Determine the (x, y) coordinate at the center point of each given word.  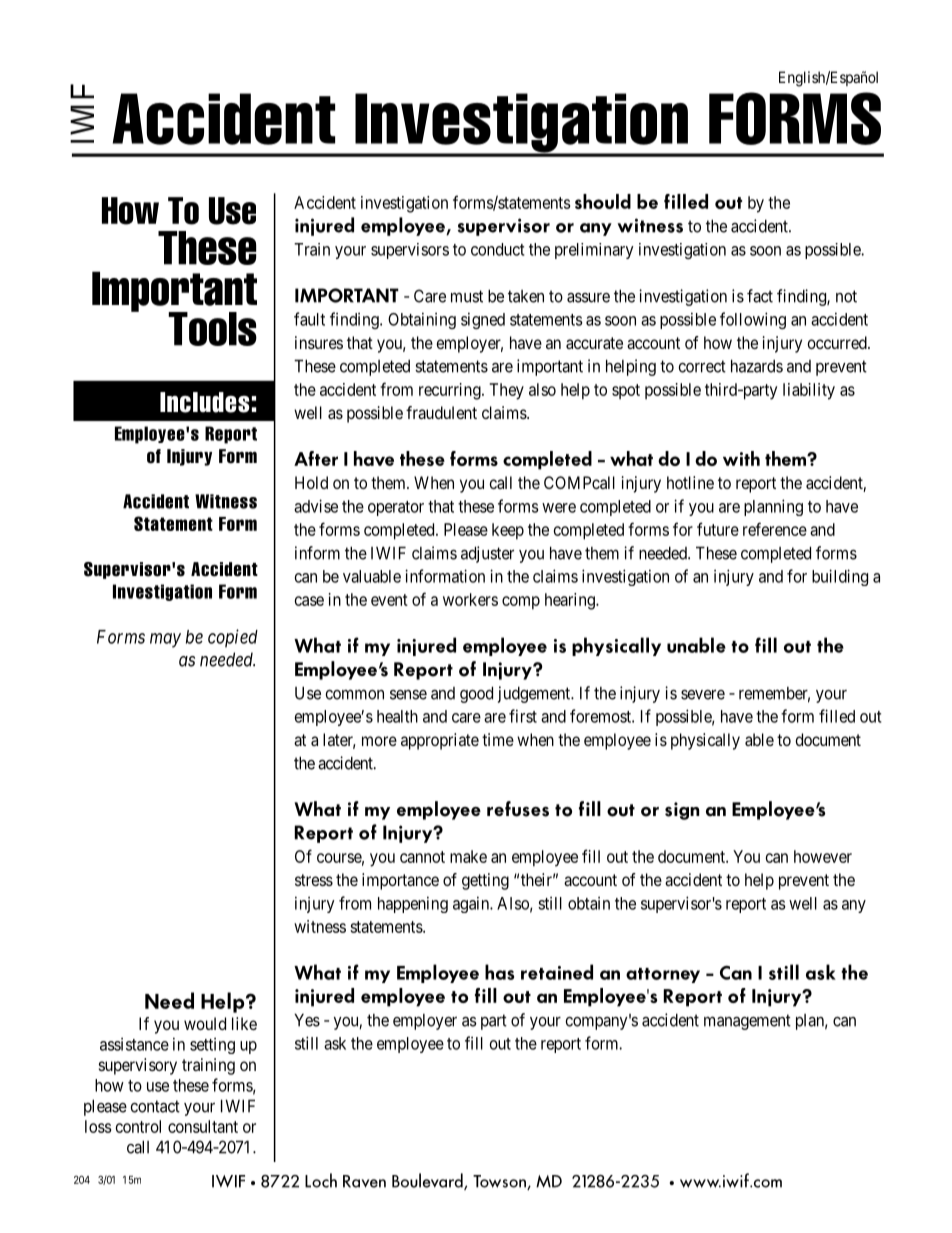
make (468, 856)
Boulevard (428, 1181)
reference (775, 529)
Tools (212, 329)
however (823, 856)
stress (314, 880)
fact (760, 296)
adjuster (487, 554)
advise (316, 506)
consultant (203, 1126)
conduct (497, 249)
